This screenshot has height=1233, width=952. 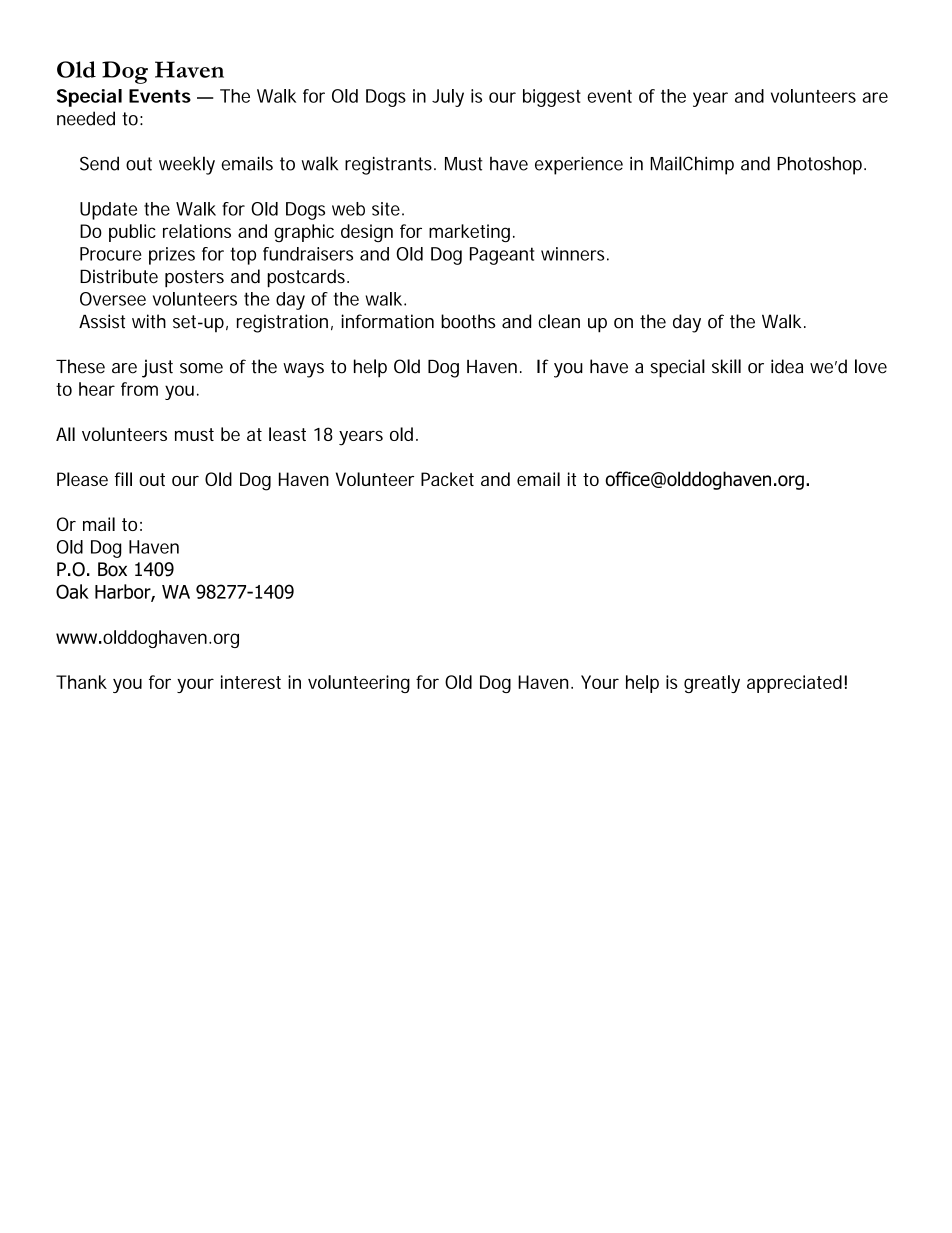 I want to click on Thank, so click(x=81, y=682).
